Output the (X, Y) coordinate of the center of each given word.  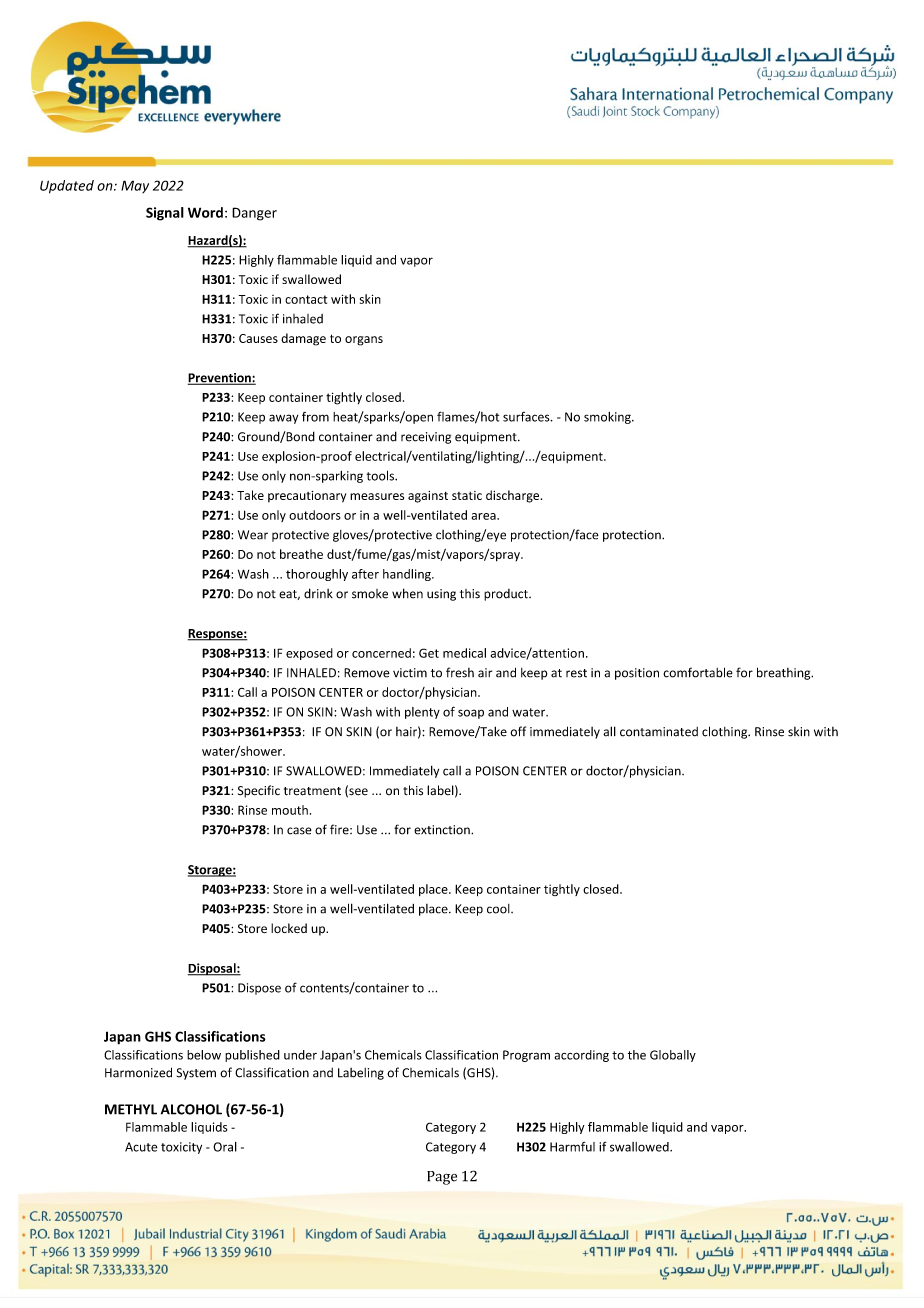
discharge (514, 496)
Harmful (572, 1147)
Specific (259, 791)
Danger (254, 214)
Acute (141, 1147)
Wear (253, 535)
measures (377, 496)
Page (442, 1178)
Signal (165, 214)
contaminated (659, 732)
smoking (608, 418)
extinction (443, 830)
